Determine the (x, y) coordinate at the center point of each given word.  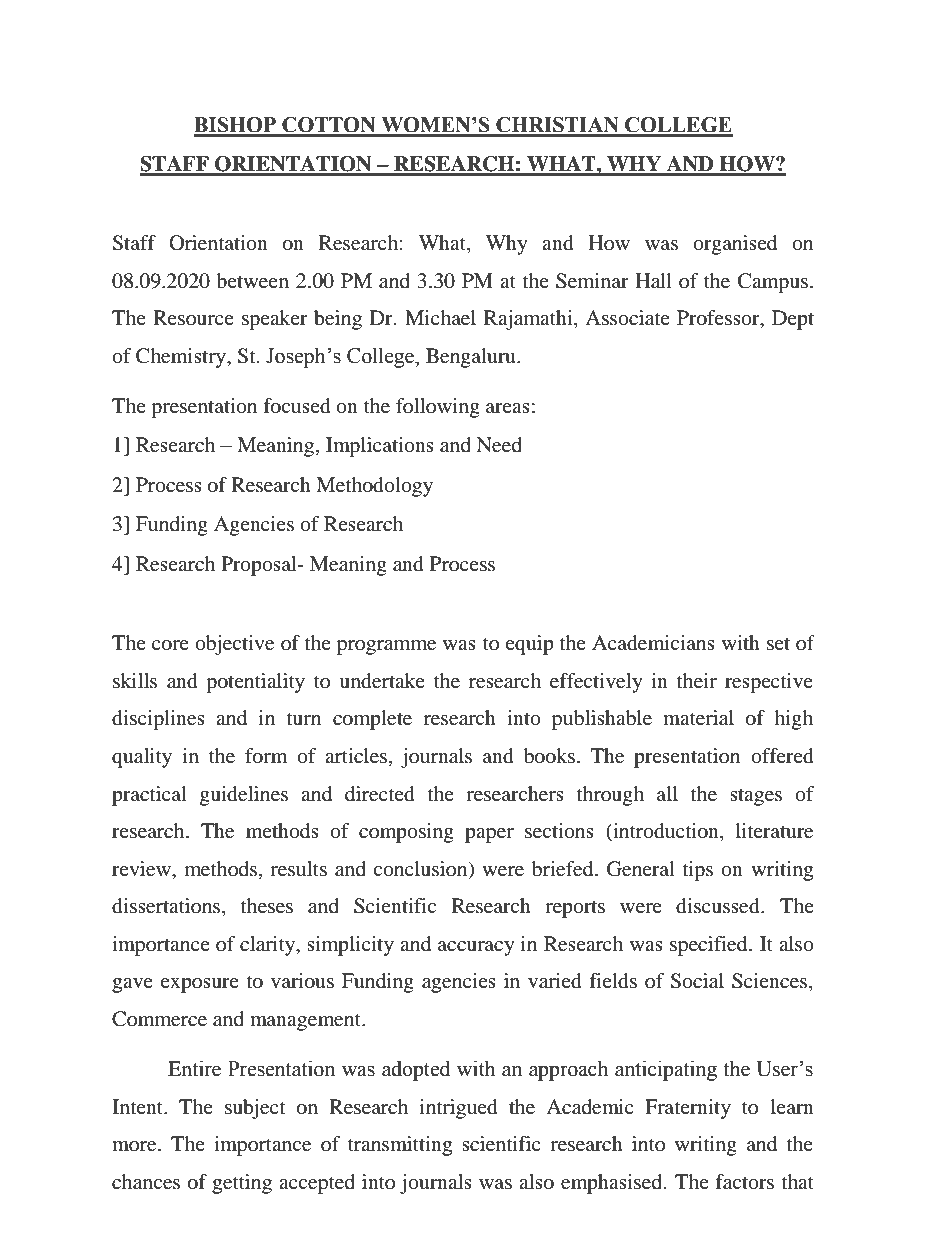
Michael (440, 318)
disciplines (158, 720)
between (252, 281)
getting (242, 1184)
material (698, 718)
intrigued (459, 1109)
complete (372, 720)
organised (735, 245)
